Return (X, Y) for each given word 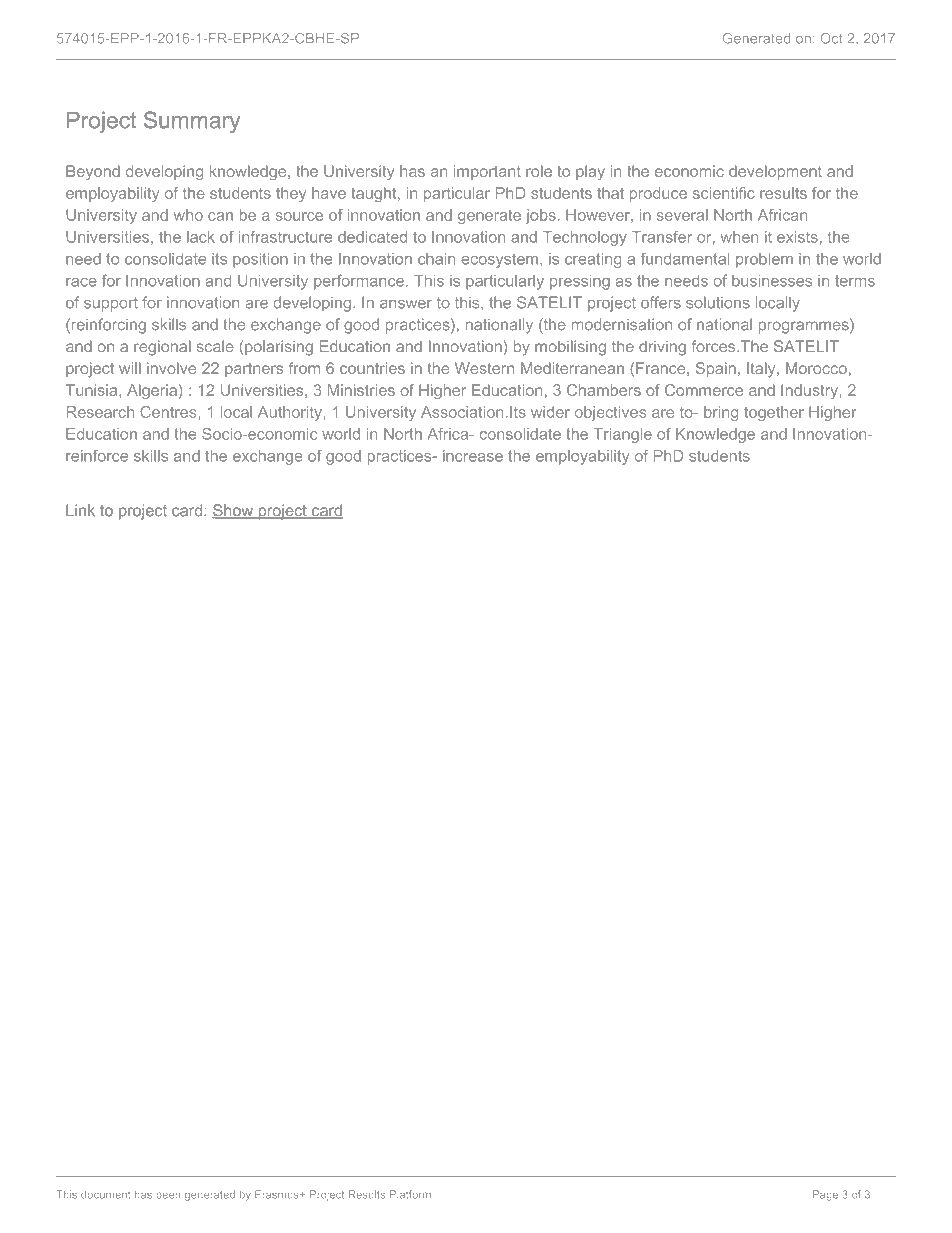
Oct (831, 38)
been (168, 1195)
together (774, 413)
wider (550, 412)
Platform (410, 1194)
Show (234, 511)
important (487, 172)
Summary (192, 122)
